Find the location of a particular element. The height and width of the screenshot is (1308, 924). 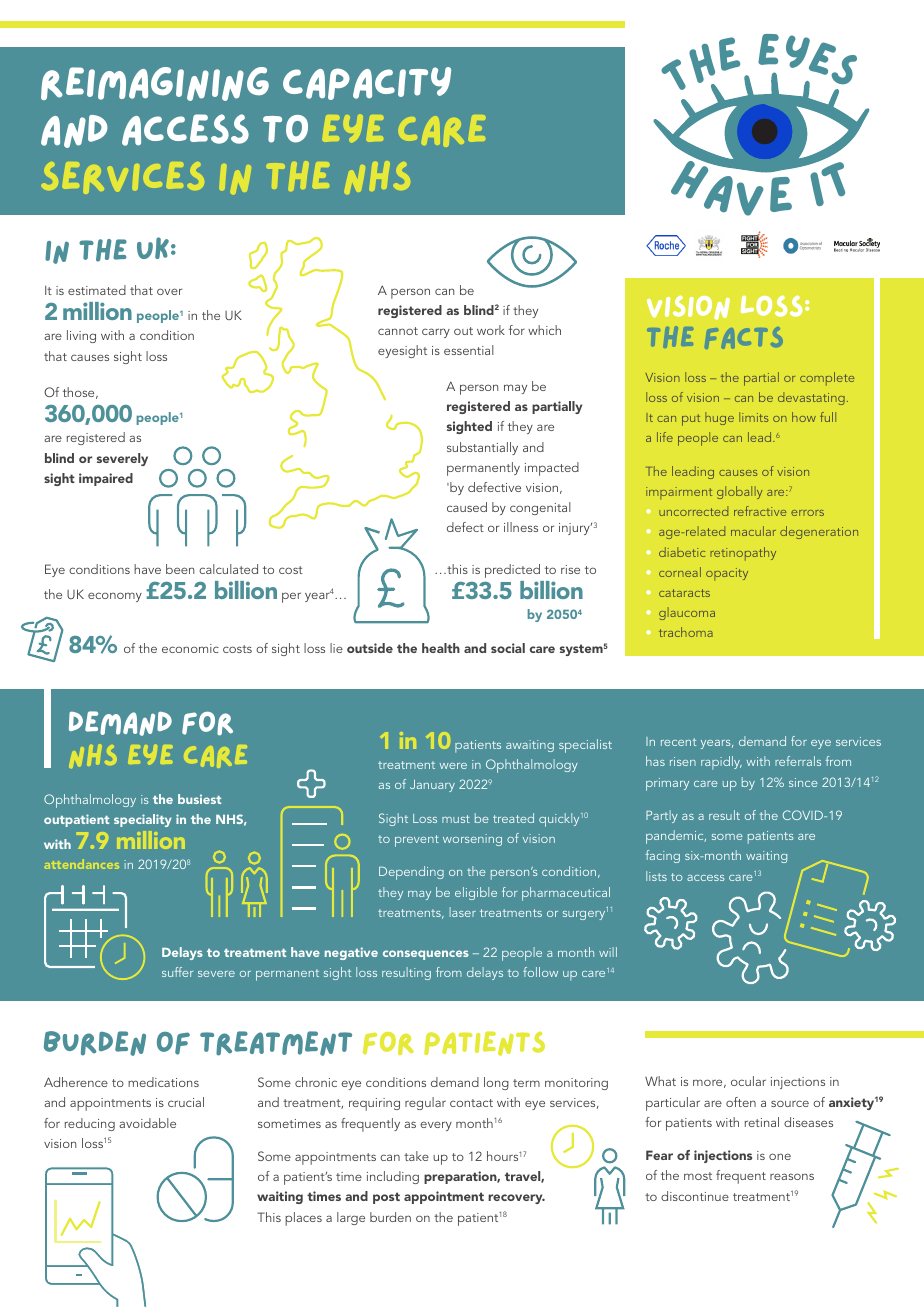

consequences is located at coordinates (426, 955).
